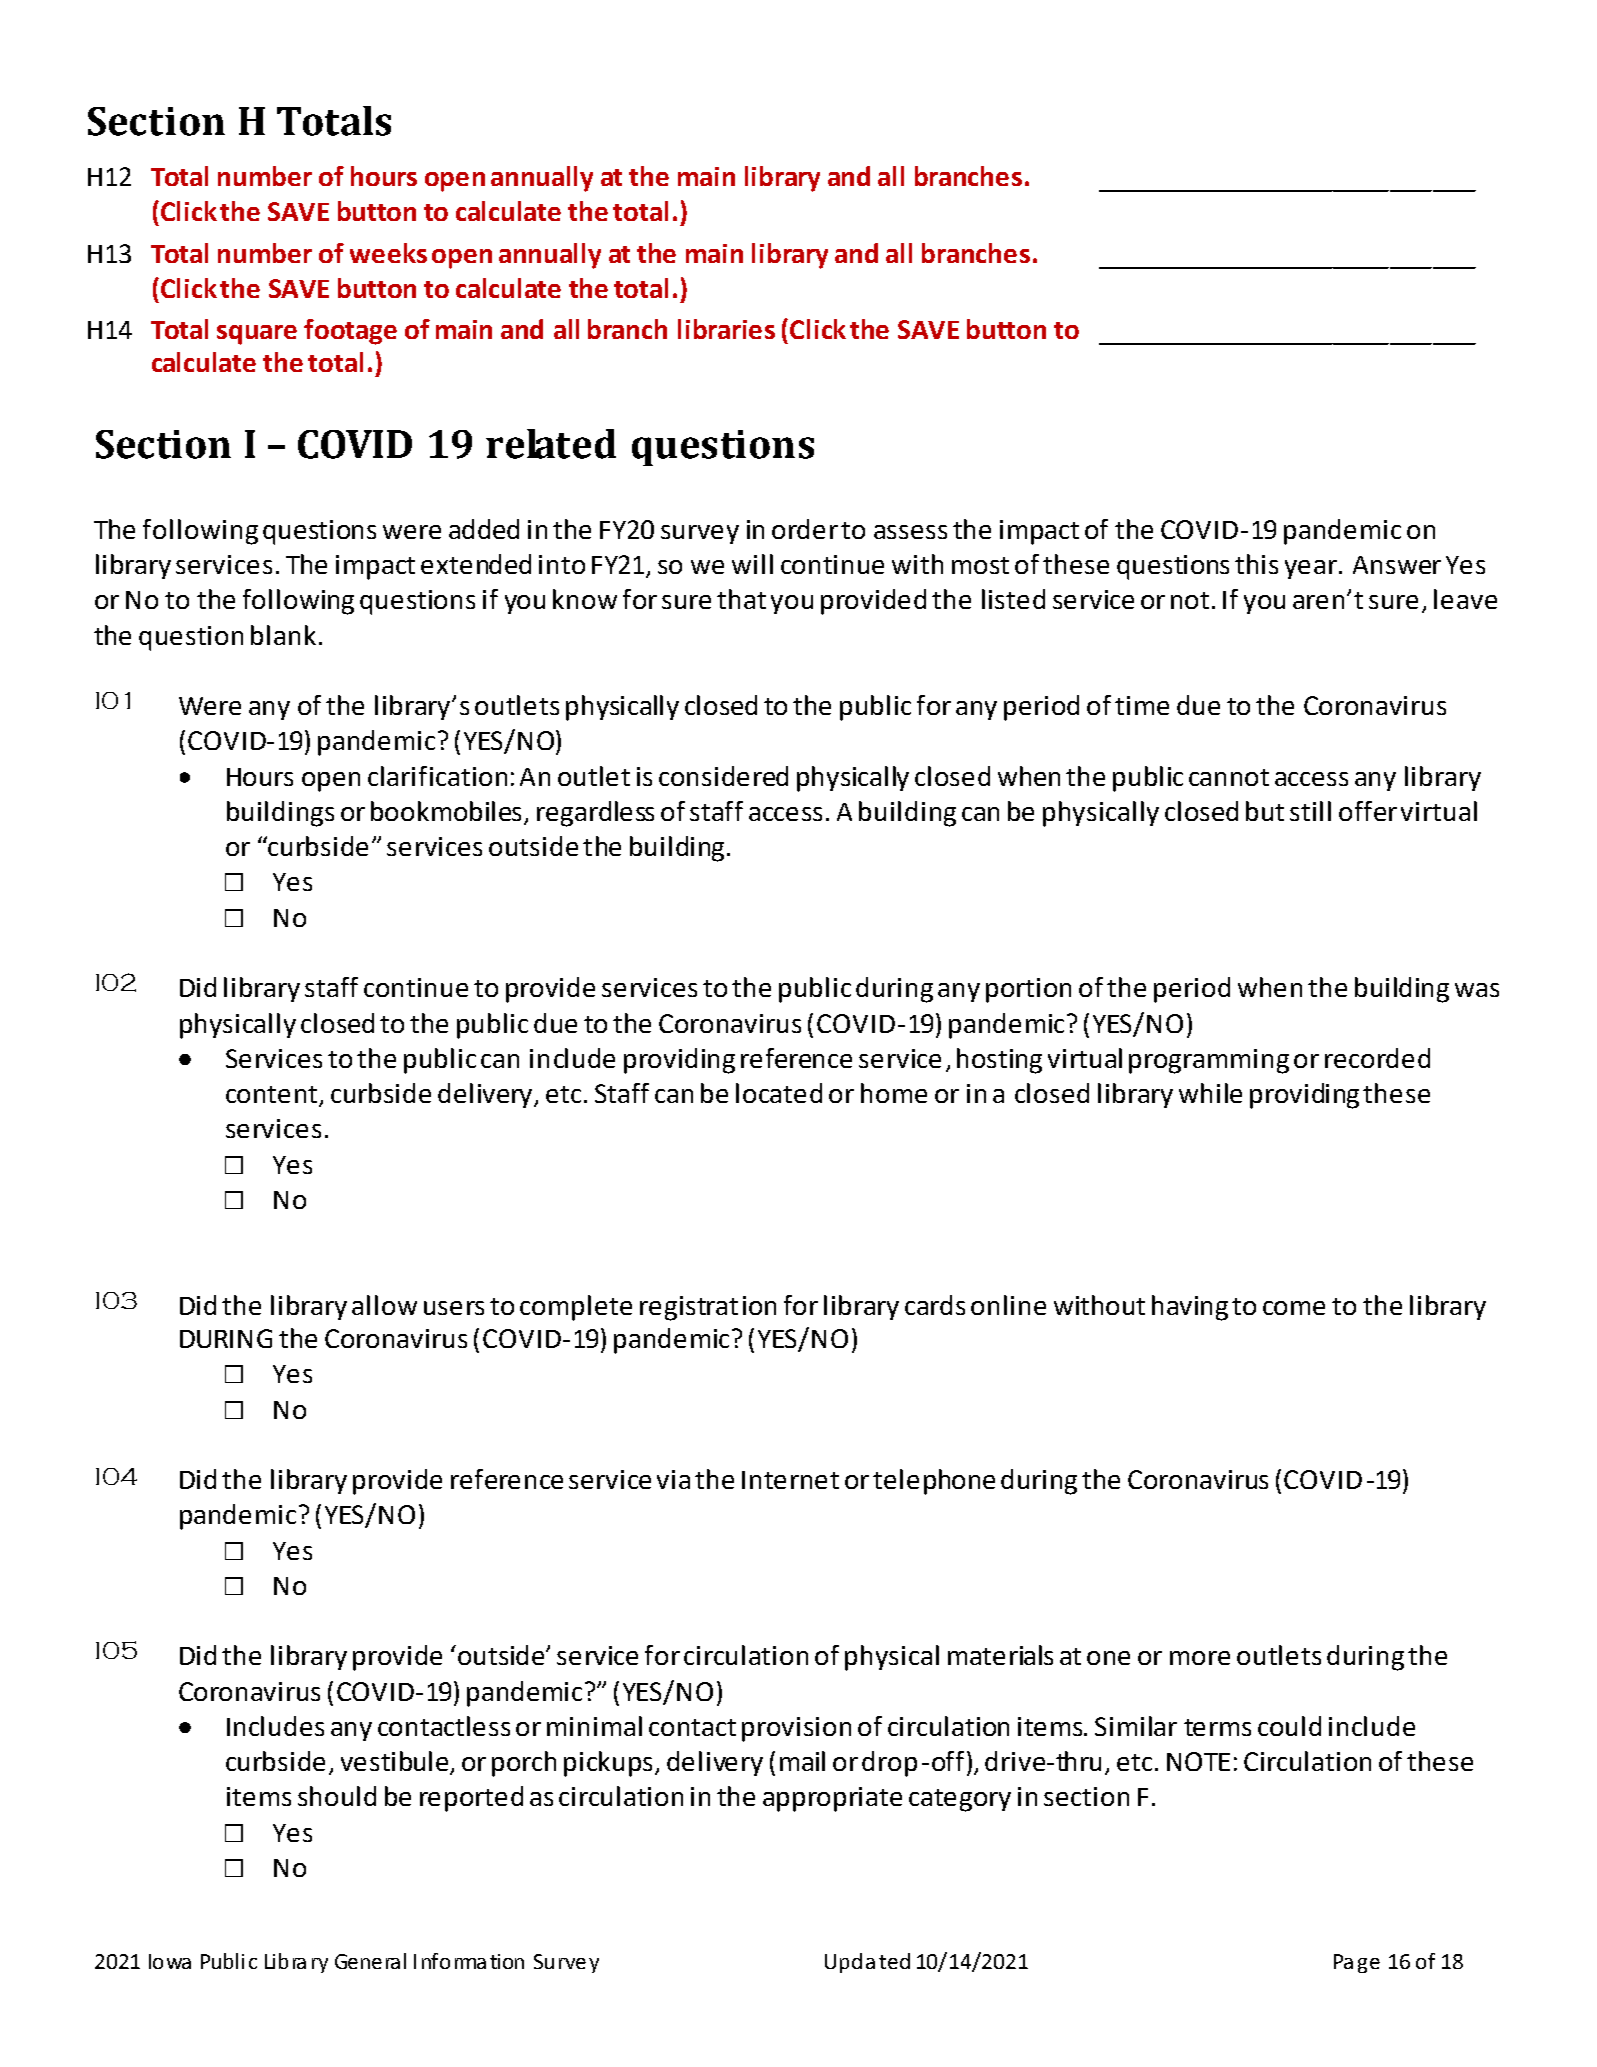 The width and height of the screenshot is (1597, 2067). Describe the element at coordinates (283, 635) in the screenshot. I see `blank` at that location.
